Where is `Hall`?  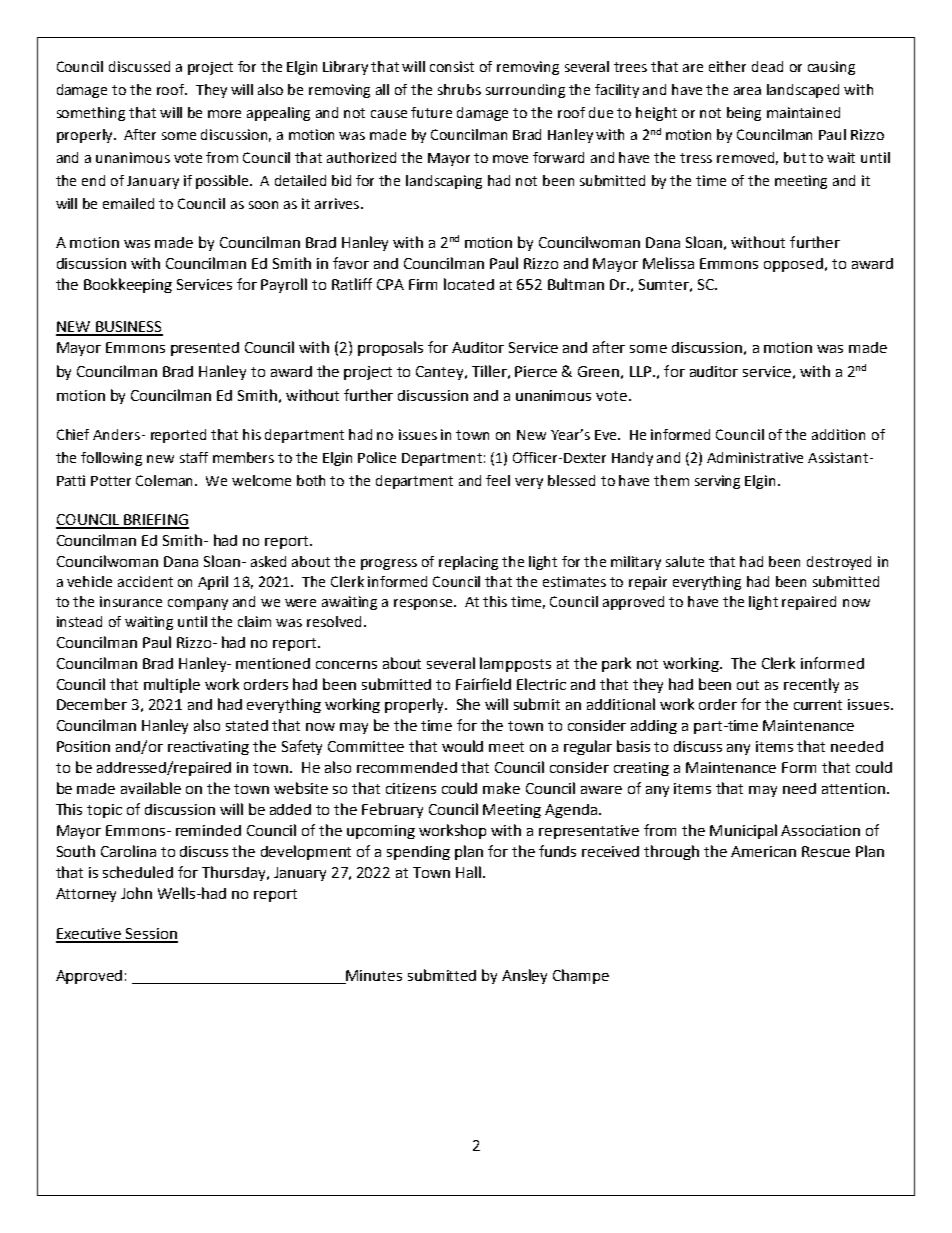
Hall is located at coordinates (468, 872).
